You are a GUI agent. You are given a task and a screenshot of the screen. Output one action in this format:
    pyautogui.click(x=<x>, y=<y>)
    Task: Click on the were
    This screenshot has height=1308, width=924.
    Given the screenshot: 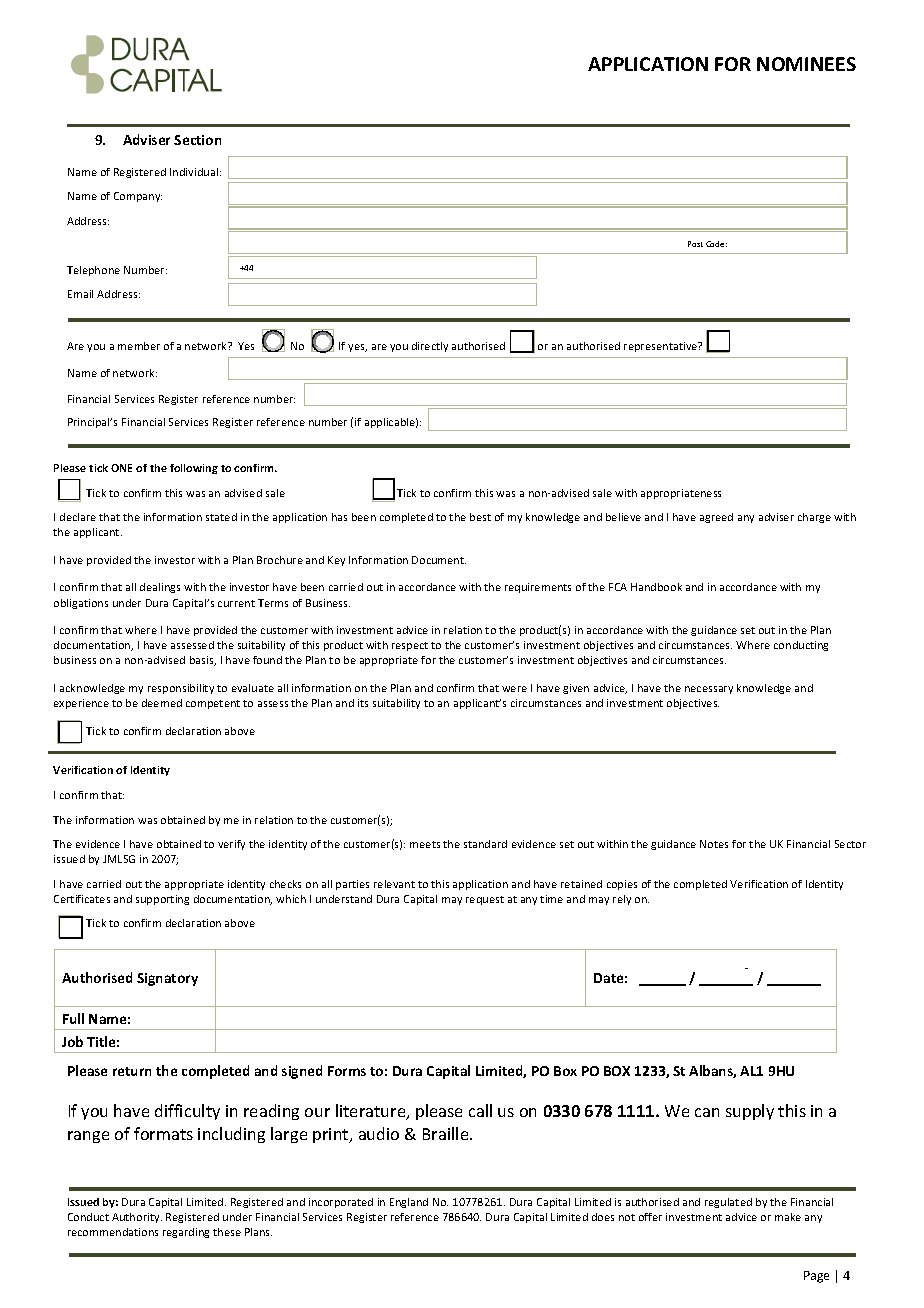 What is the action you would take?
    pyautogui.click(x=514, y=689)
